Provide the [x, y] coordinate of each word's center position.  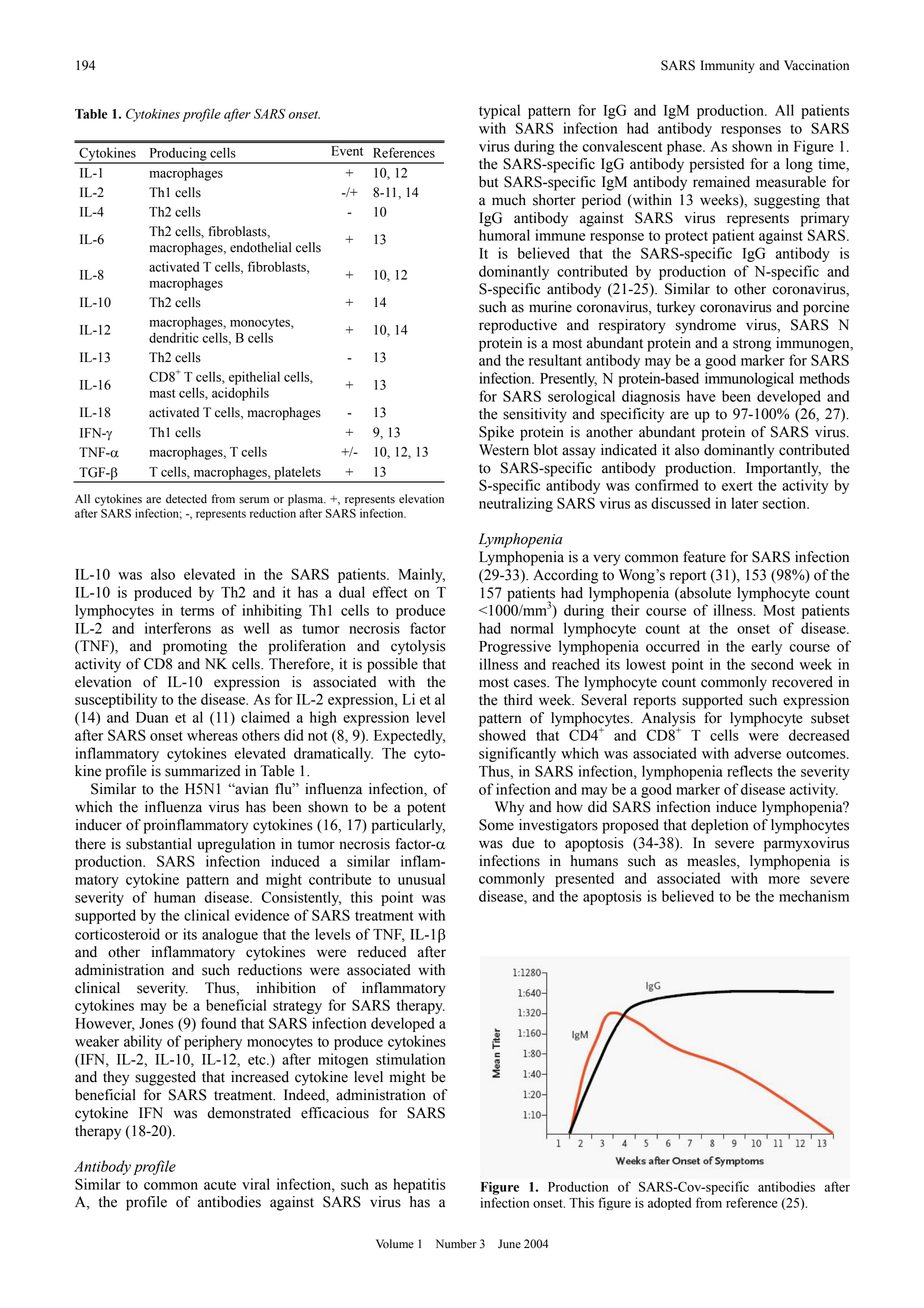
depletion [719, 826]
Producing [178, 155]
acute [220, 1185]
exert [737, 486]
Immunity [727, 66]
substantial [159, 844]
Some [496, 825]
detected [186, 499]
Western [504, 450]
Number [456, 1244]
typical [499, 111]
